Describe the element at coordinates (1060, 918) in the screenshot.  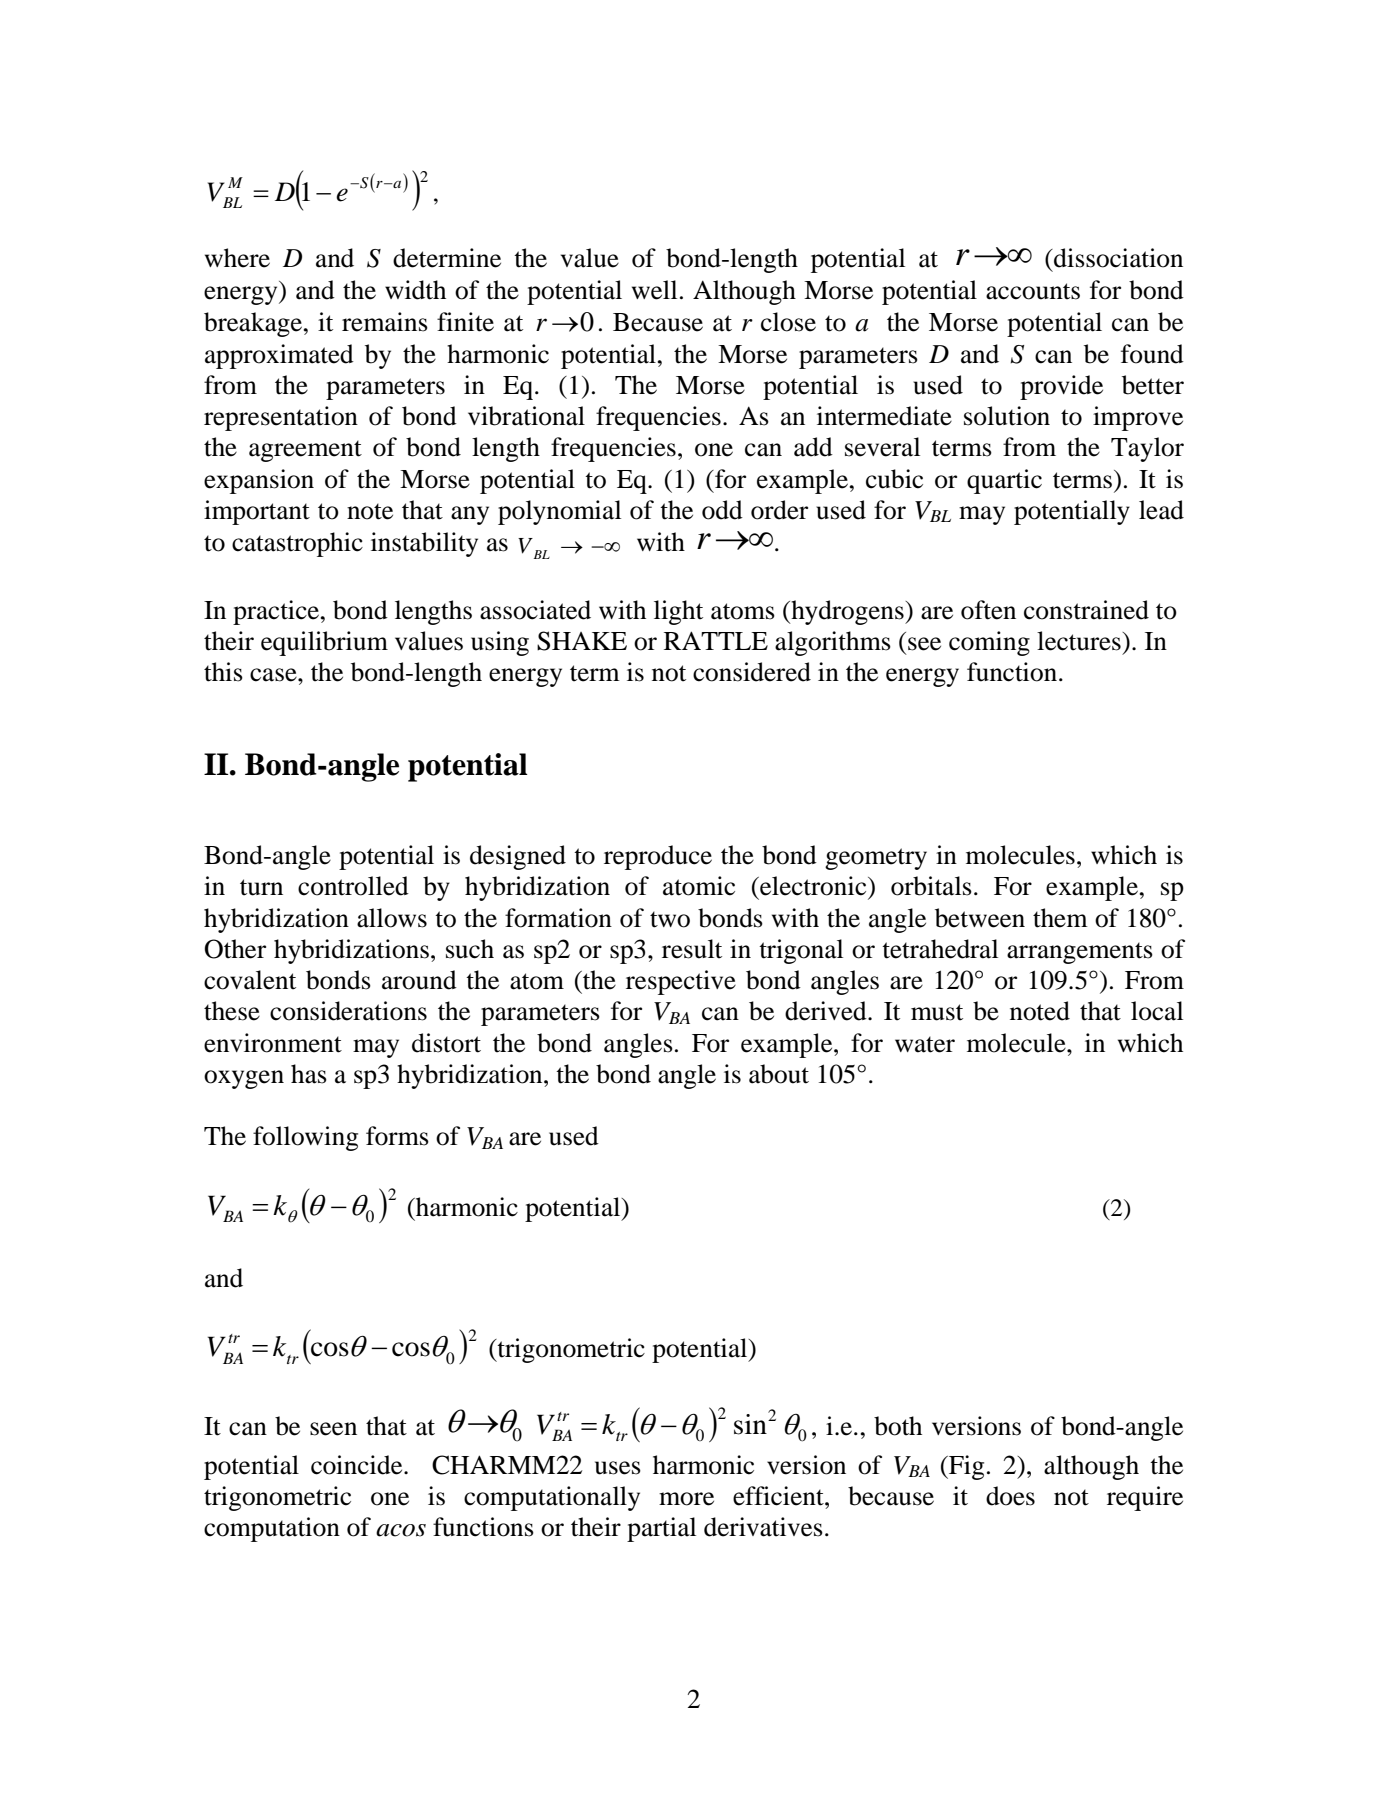
I see `them` at that location.
